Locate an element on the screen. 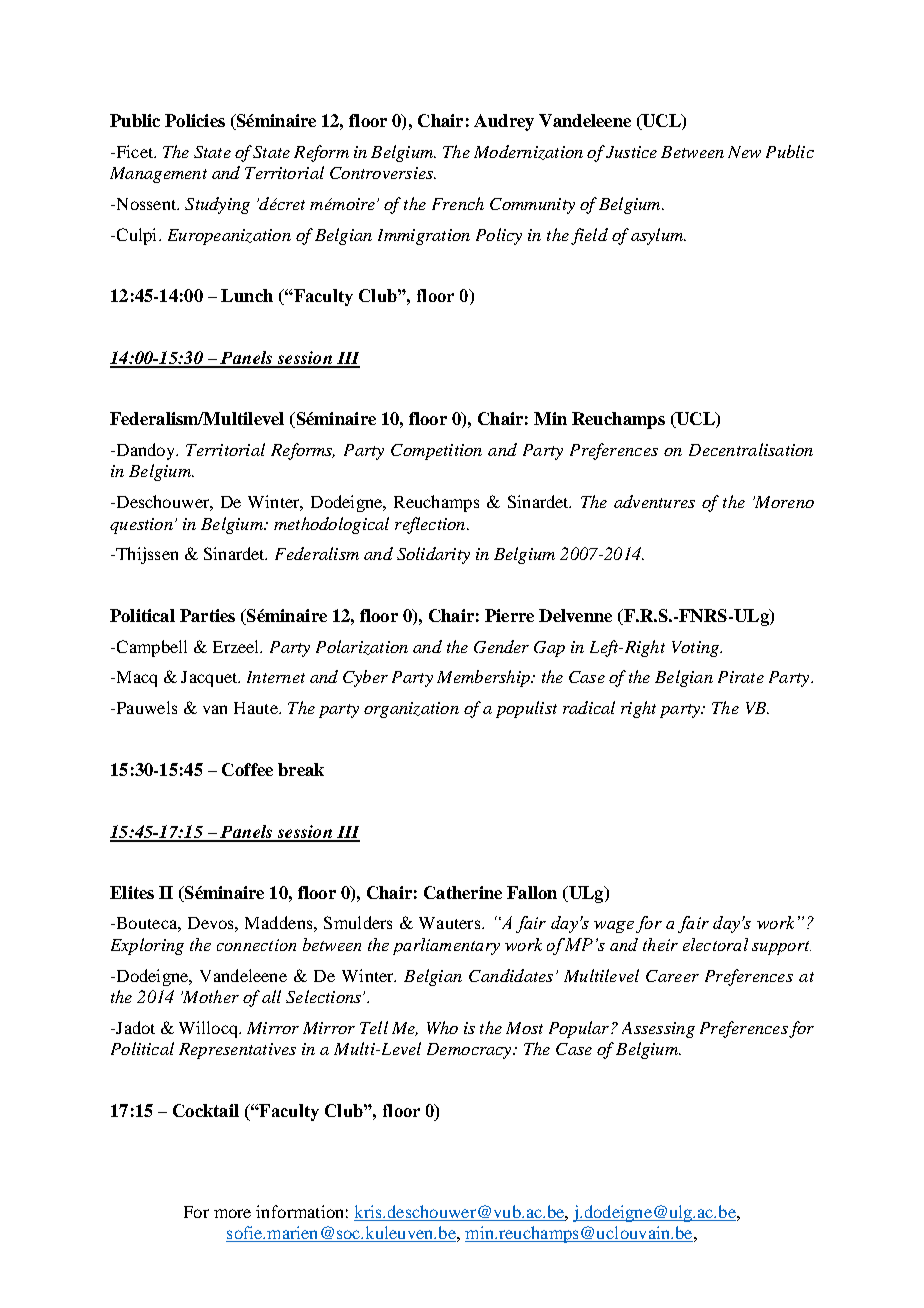 The height and width of the screenshot is (1308, 924). Decentralisation is located at coordinates (751, 449).
